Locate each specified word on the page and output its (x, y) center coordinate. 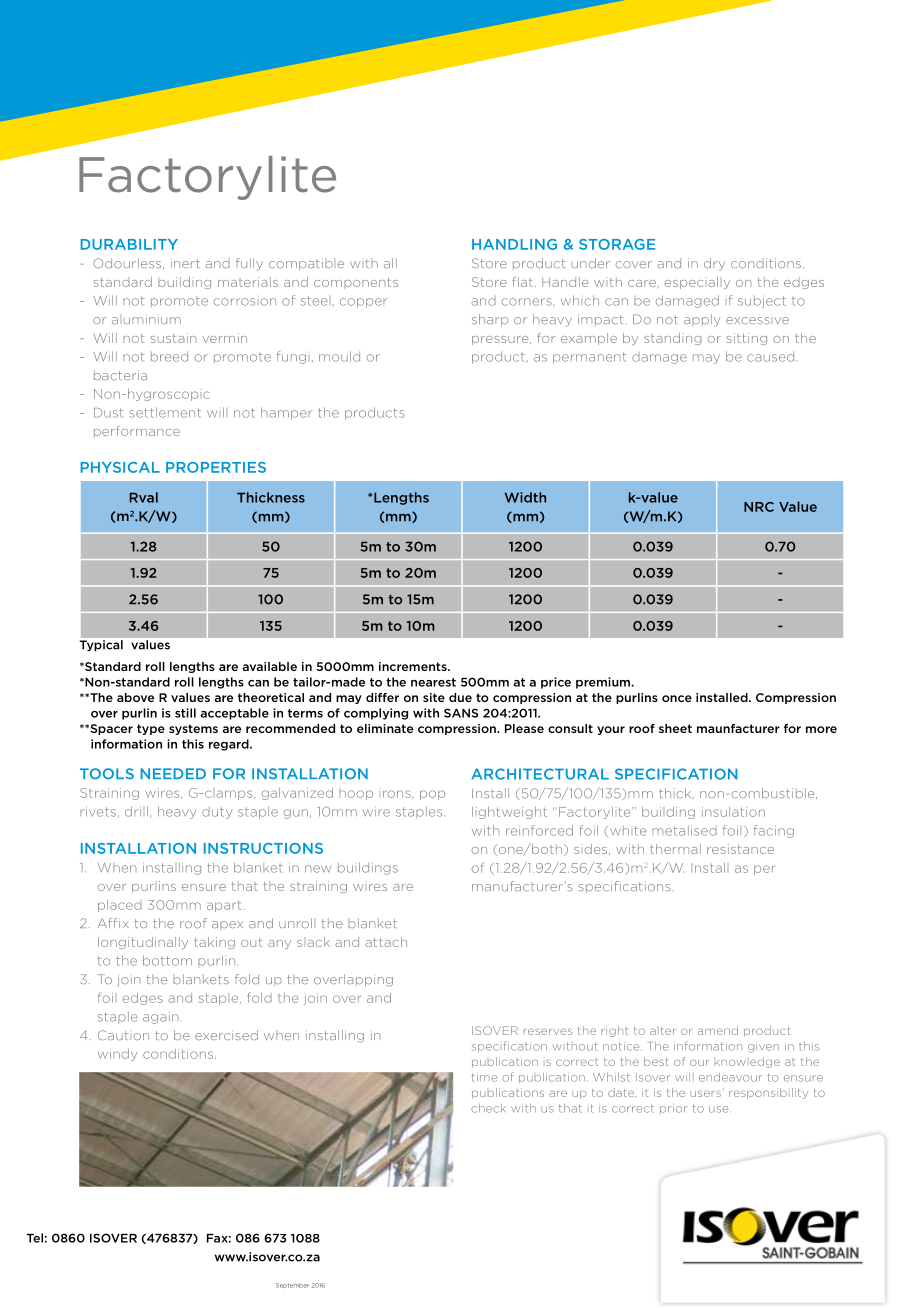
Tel (34, 1238)
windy (117, 1055)
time (484, 1077)
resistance (740, 849)
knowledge (747, 1062)
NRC (759, 507)
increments (414, 666)
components (356, 283)
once (677, 698)
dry (714, 264)
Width (525, 497)
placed (120, 906)
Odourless (128, 263)
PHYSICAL (120, 467)
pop (432, 795)
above (135, 697)
